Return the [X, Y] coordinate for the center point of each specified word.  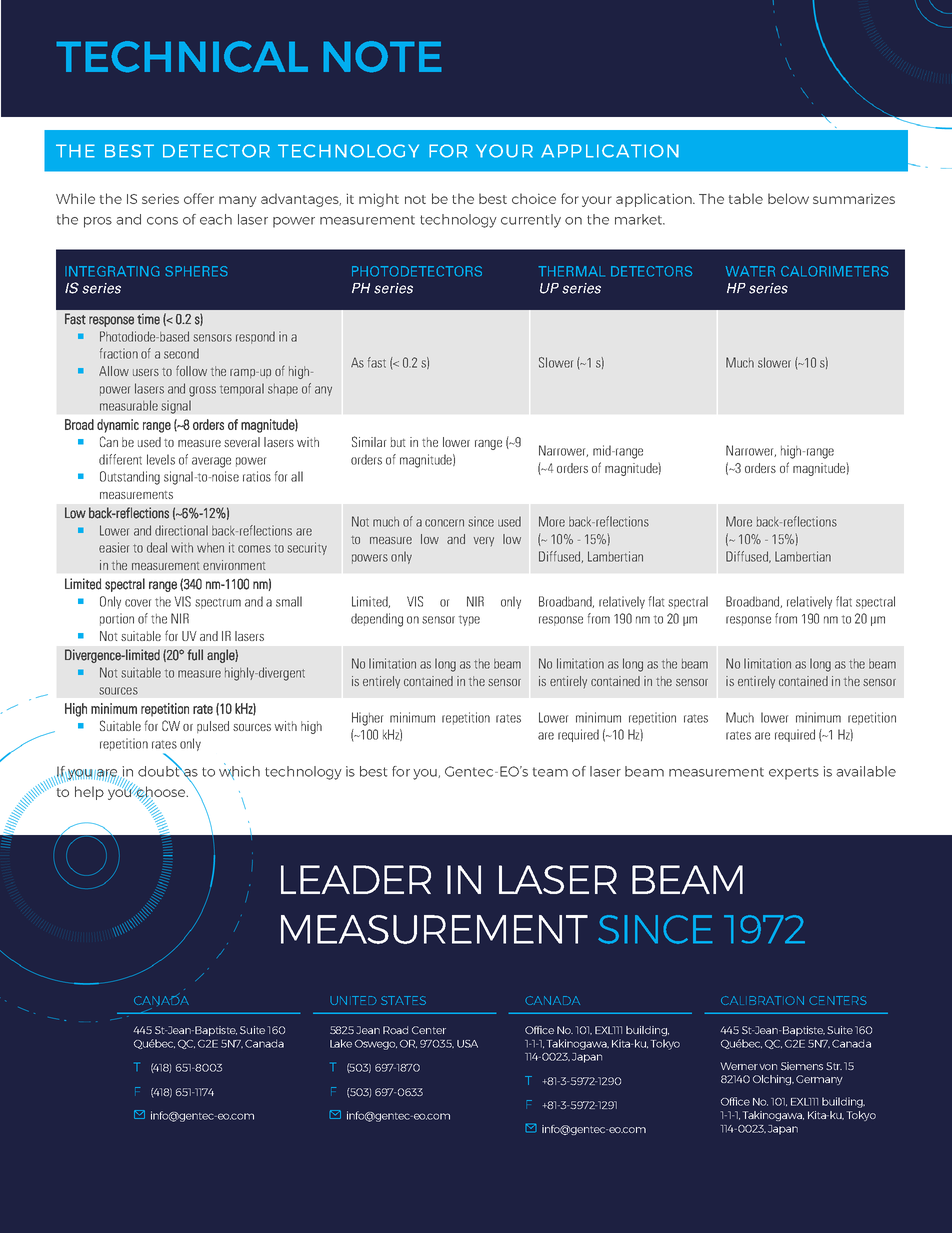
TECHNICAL [182, 57]
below [788, 198]
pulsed [213, 727]
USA [467, 1044]
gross [202, 391]
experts [794, 773]
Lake [341, 1043]
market [640, 219]
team [550, 772]
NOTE [382, 57]
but [397, 442]
